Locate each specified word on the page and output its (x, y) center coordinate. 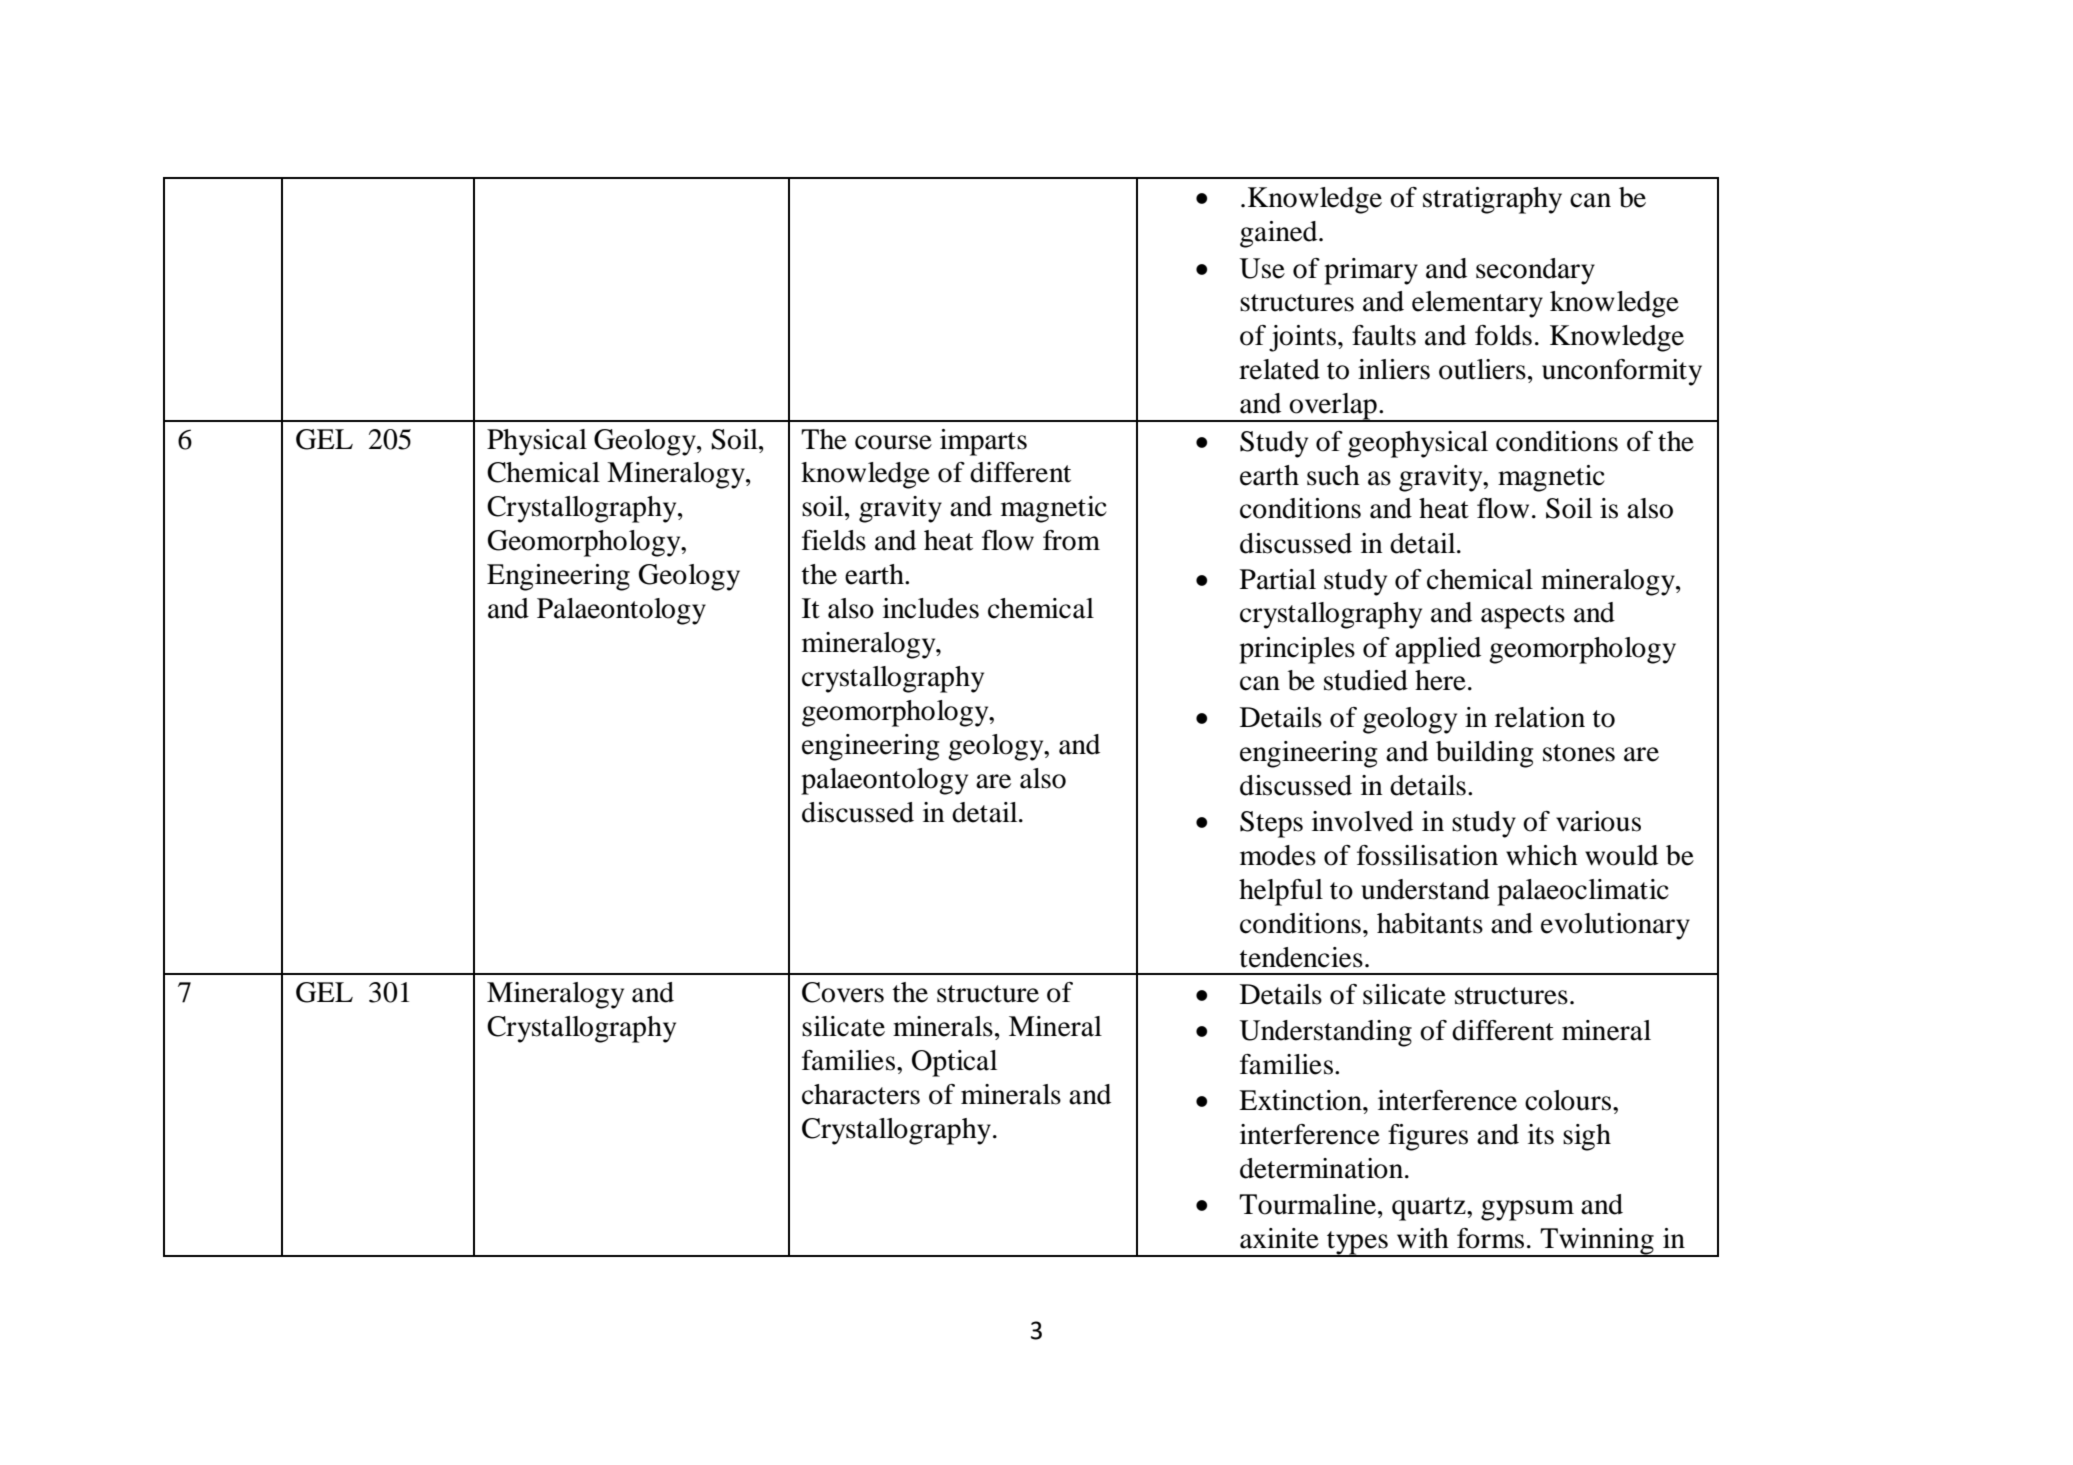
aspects (1523, 617)
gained (1280, 234)
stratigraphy (1492, 200)
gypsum (1527, 1210)
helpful (1281, 892)
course (893, 442)
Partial (1278, 579)
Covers (843, 992)
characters (861, 1094)
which (1542, 855)
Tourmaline (1309, 1204)
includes (931, 608)
